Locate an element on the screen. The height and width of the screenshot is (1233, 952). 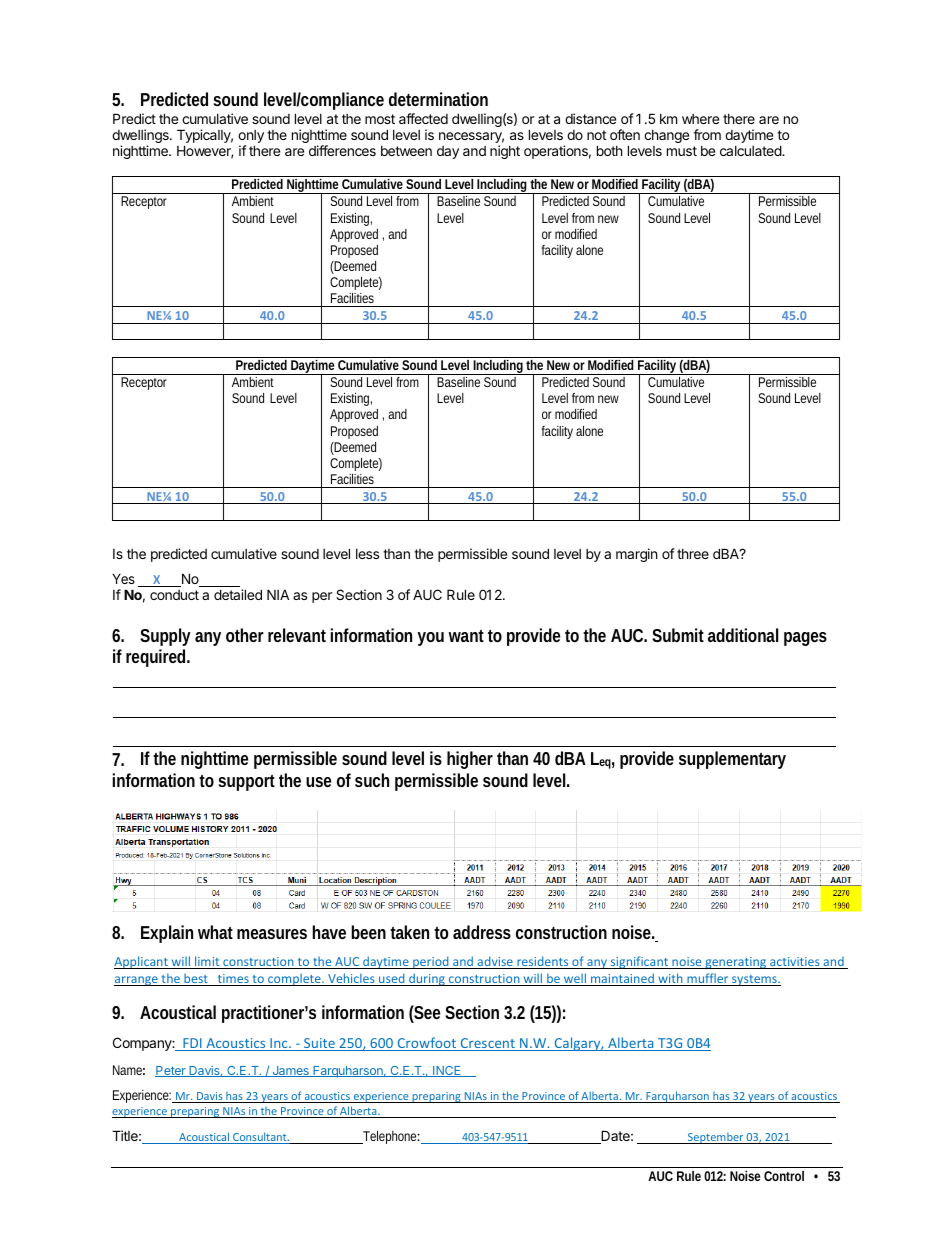
other is located at coordinates (245, 635).
